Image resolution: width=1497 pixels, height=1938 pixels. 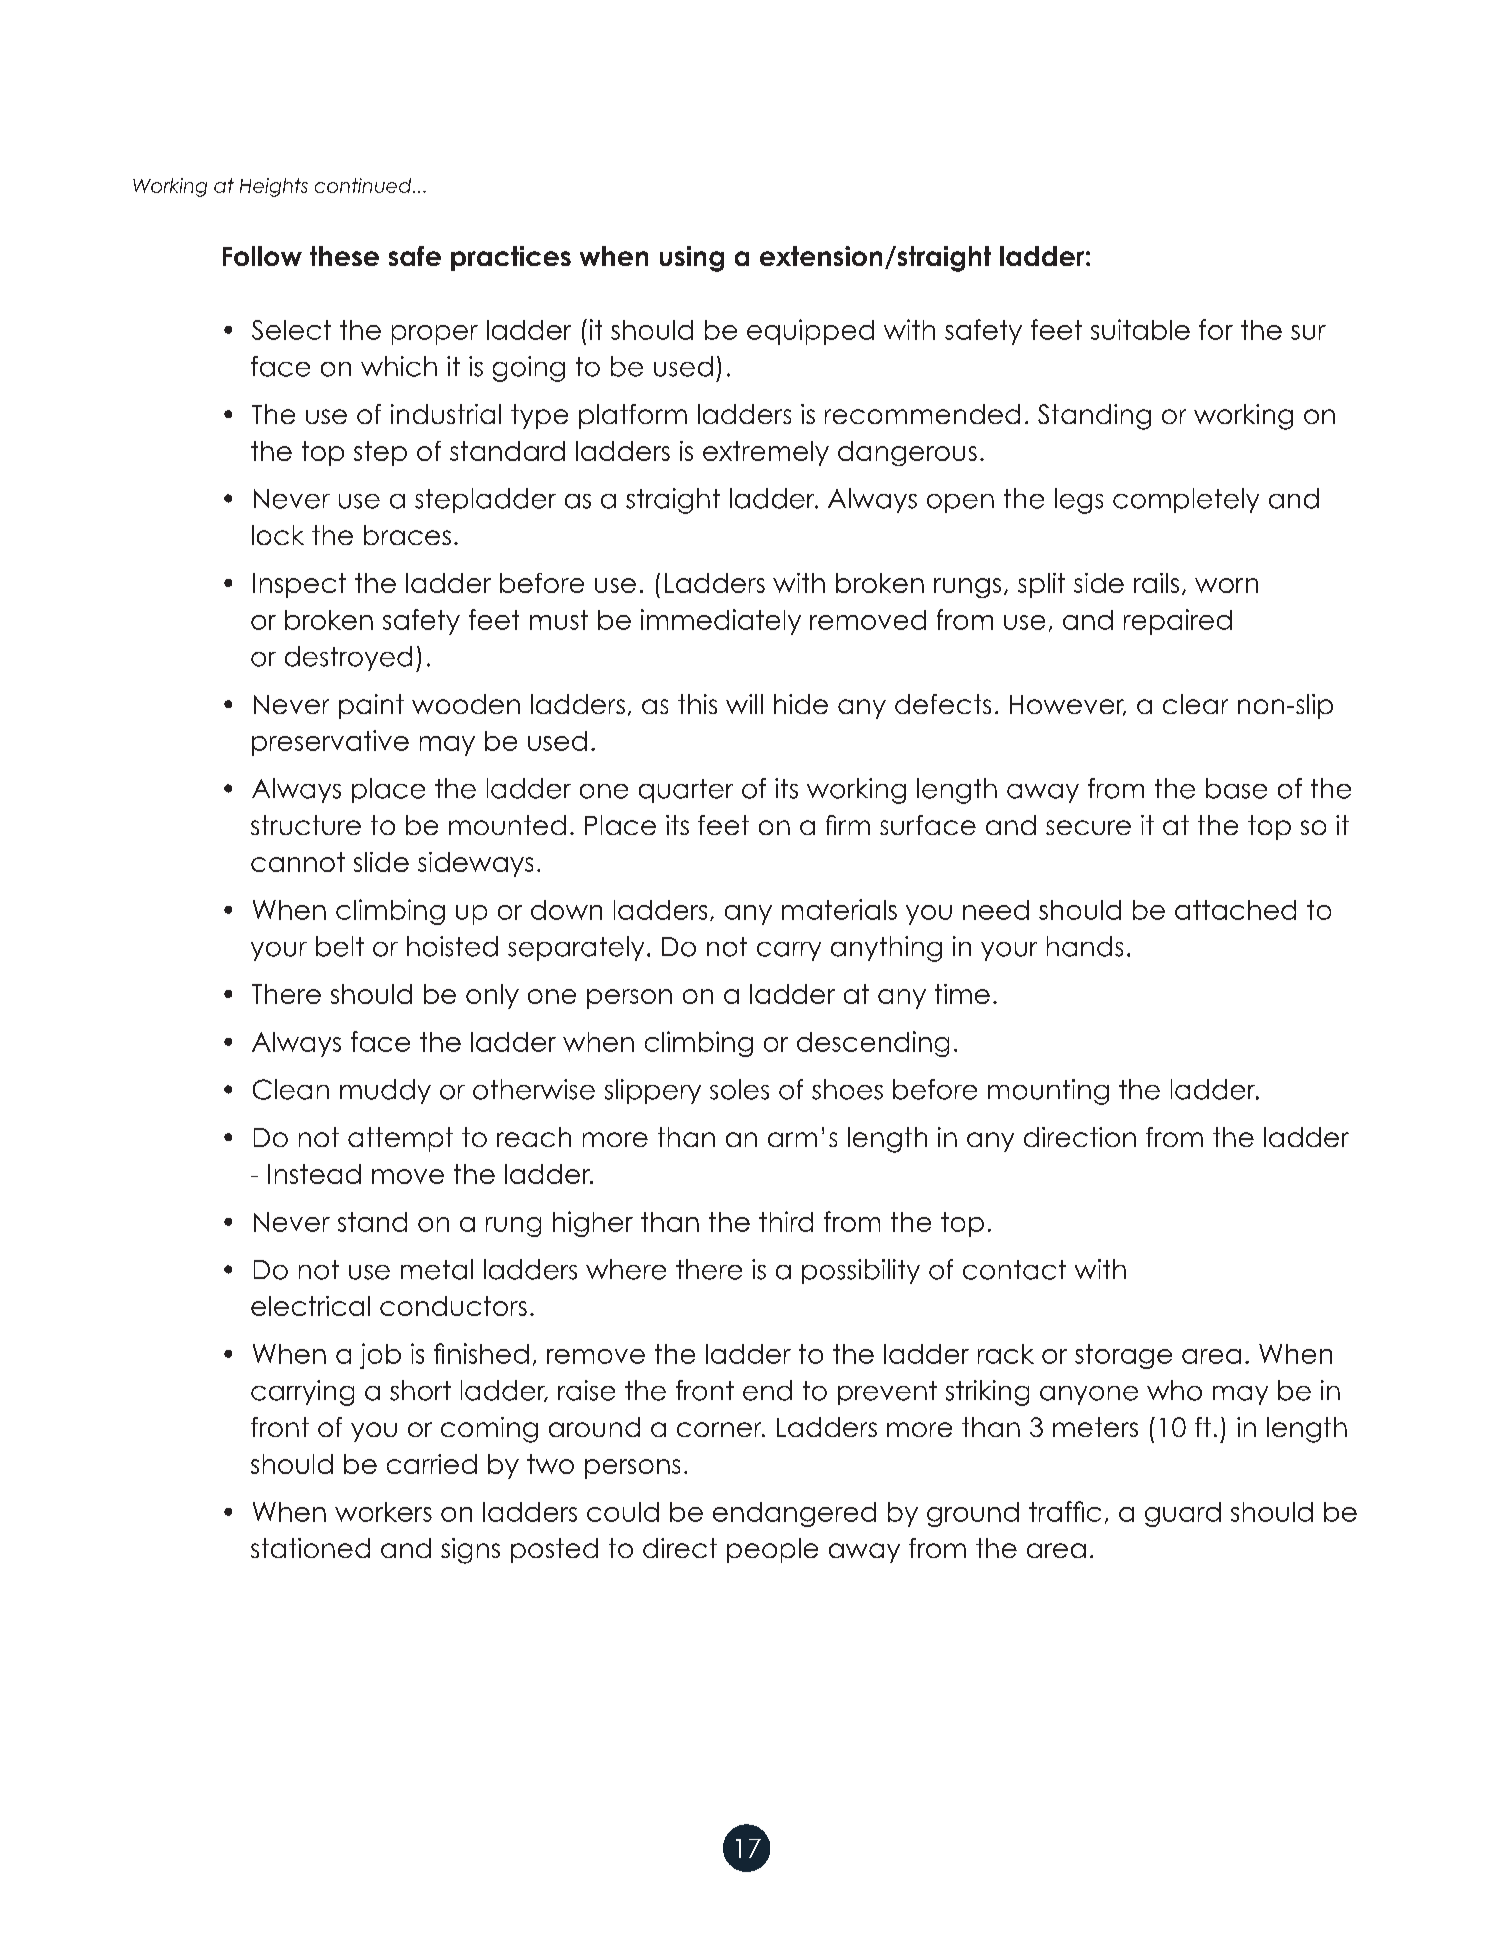 What do you see at coordinates (385, 1091) in the screenshot?
I see `muddy` at bounding box center [385, 1091].
